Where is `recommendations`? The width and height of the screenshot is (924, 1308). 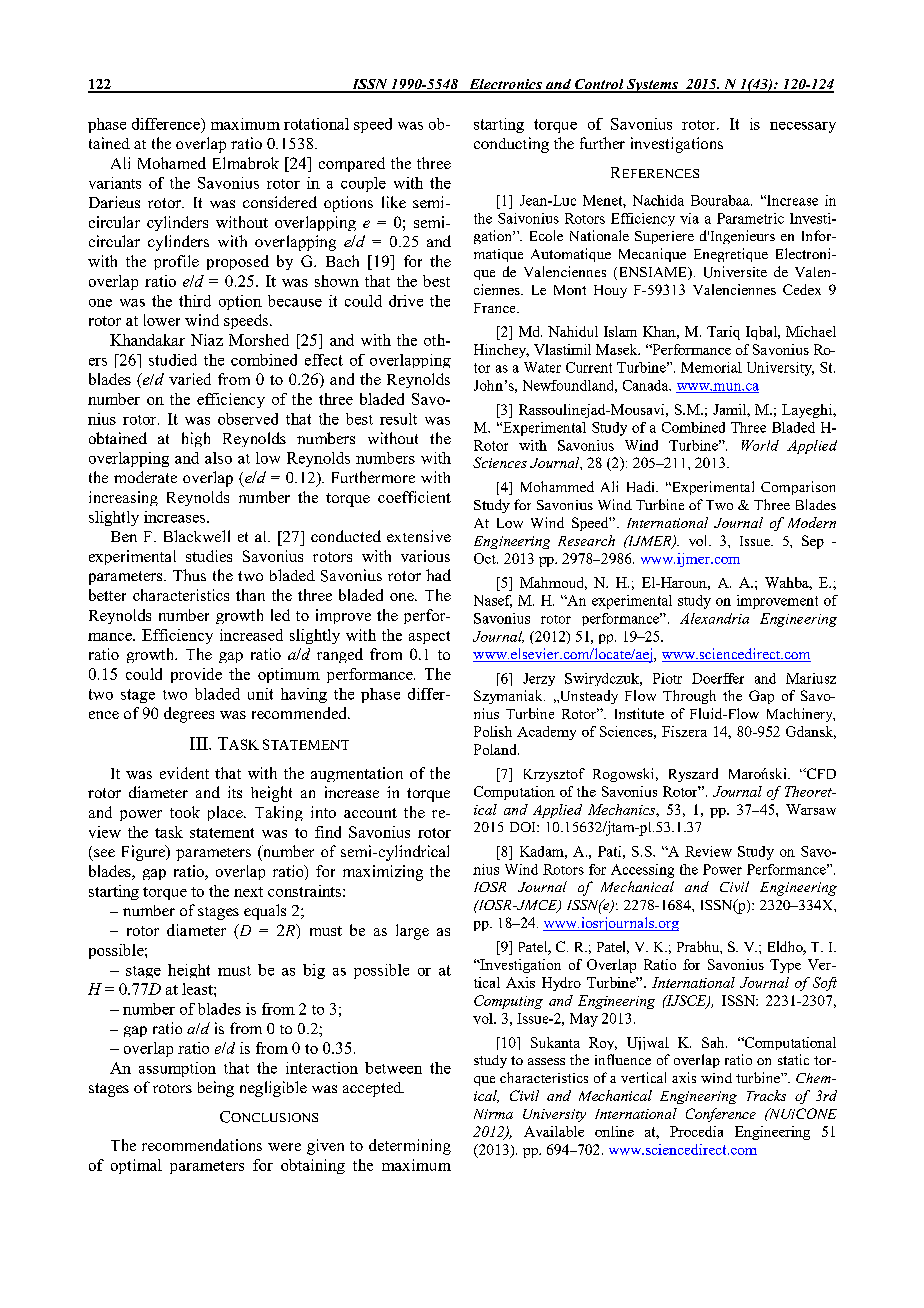 recommendations is located at coordinates (202, 1145).
